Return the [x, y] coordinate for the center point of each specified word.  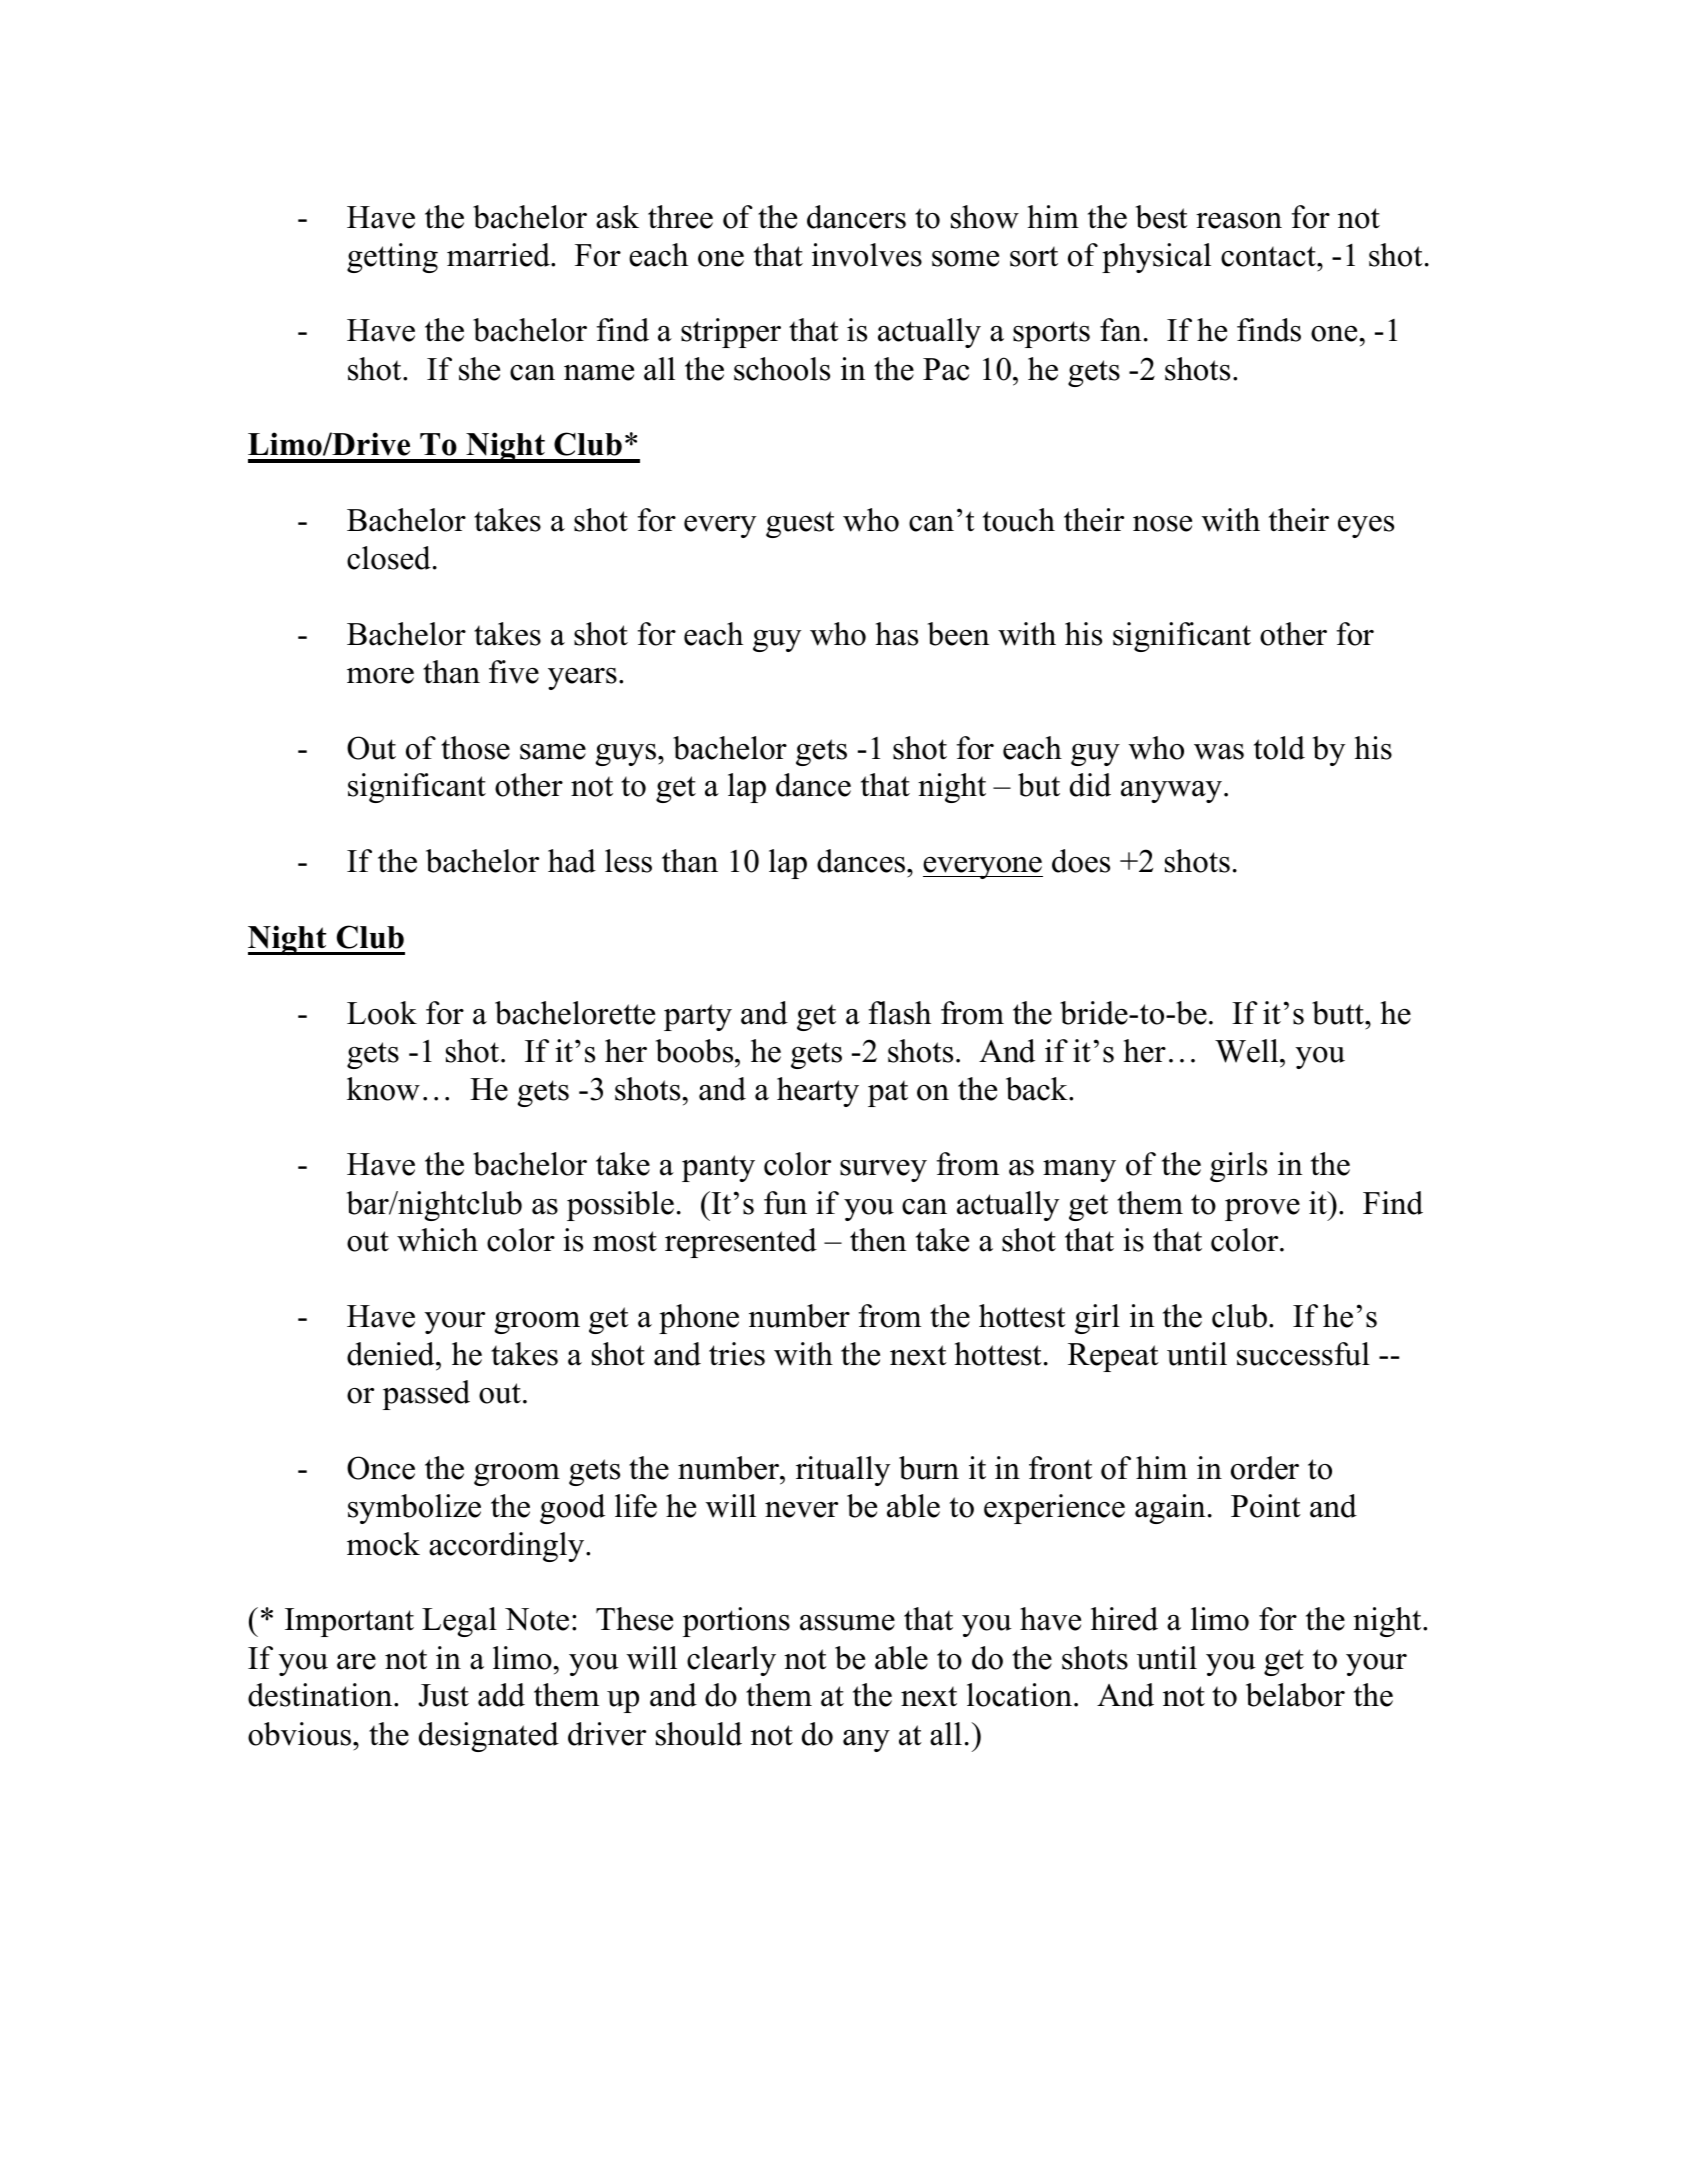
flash [900, 1013]
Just [443, 1695]
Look [382, 1013]
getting [392, 258]
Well [1248, 1051]
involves [867, 255]
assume [847, 1623]
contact [1269, 256]
